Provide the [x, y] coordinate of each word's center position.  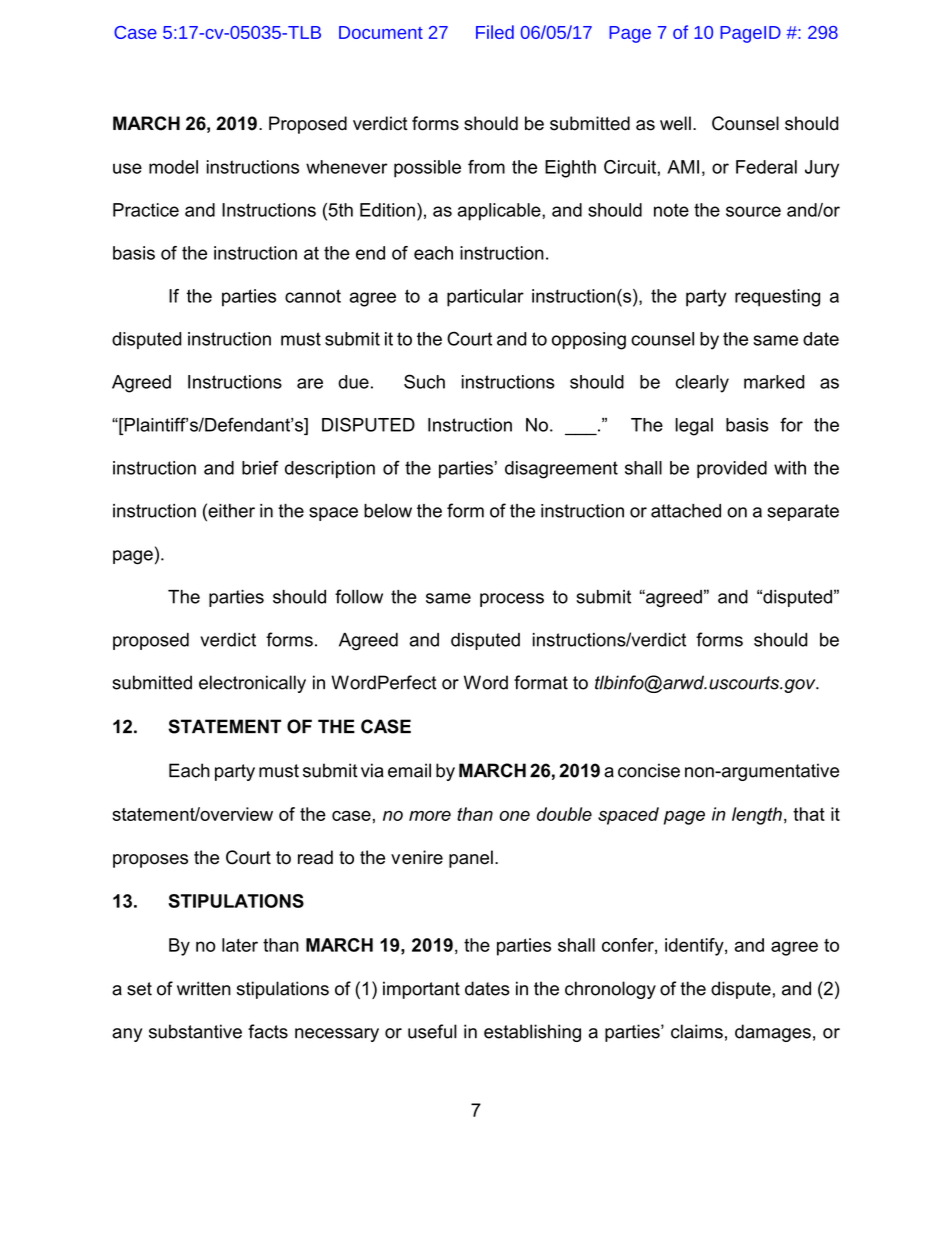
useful [432, 1031]
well [675, 123]
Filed [495, 32]
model [173, 167]
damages [773, 1033]
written [204, 988]
